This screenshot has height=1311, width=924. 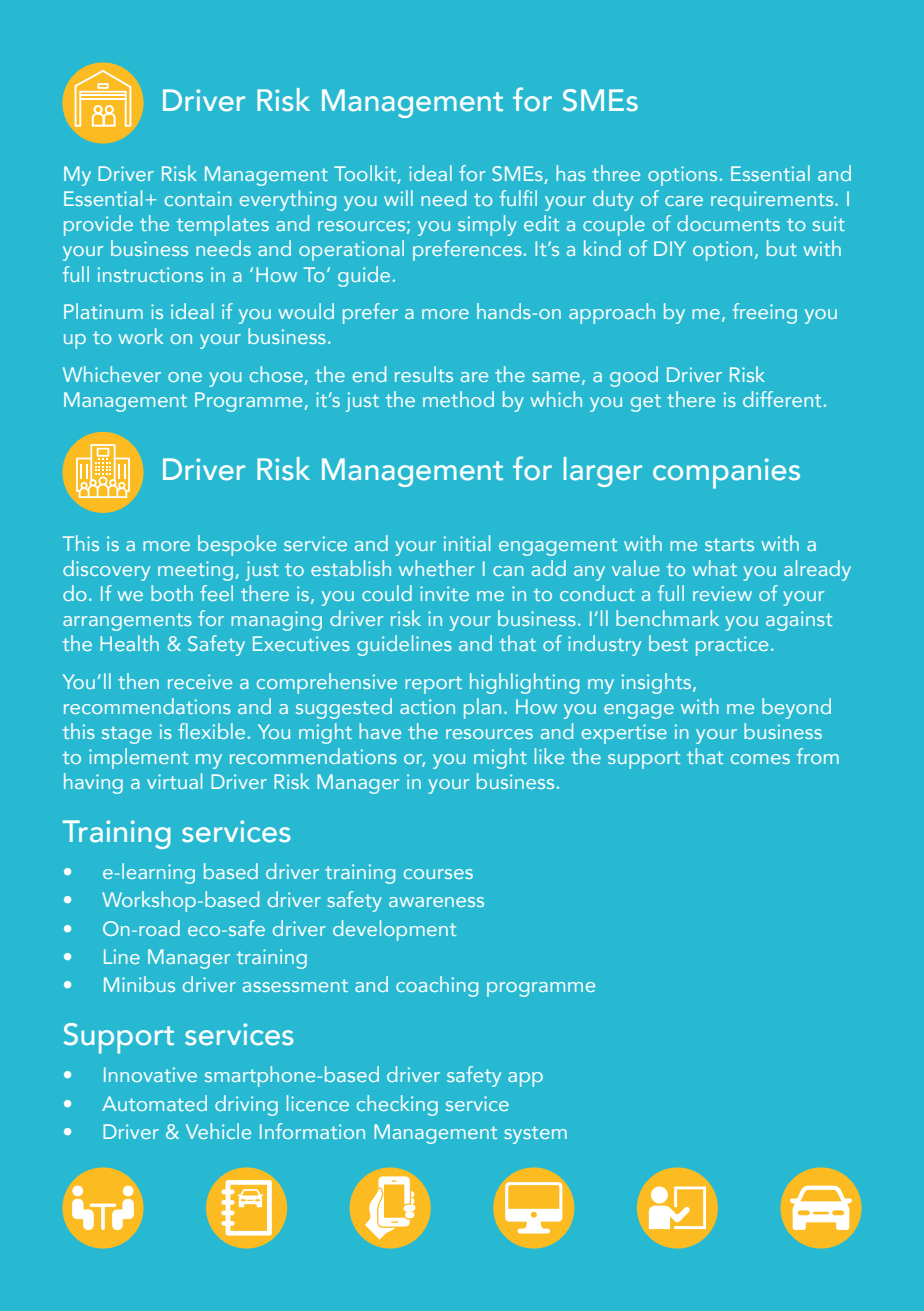 What do you see at coordinates (197, 571) in the screenshot?
I see `meeting` at bounding box center [197, 571].
